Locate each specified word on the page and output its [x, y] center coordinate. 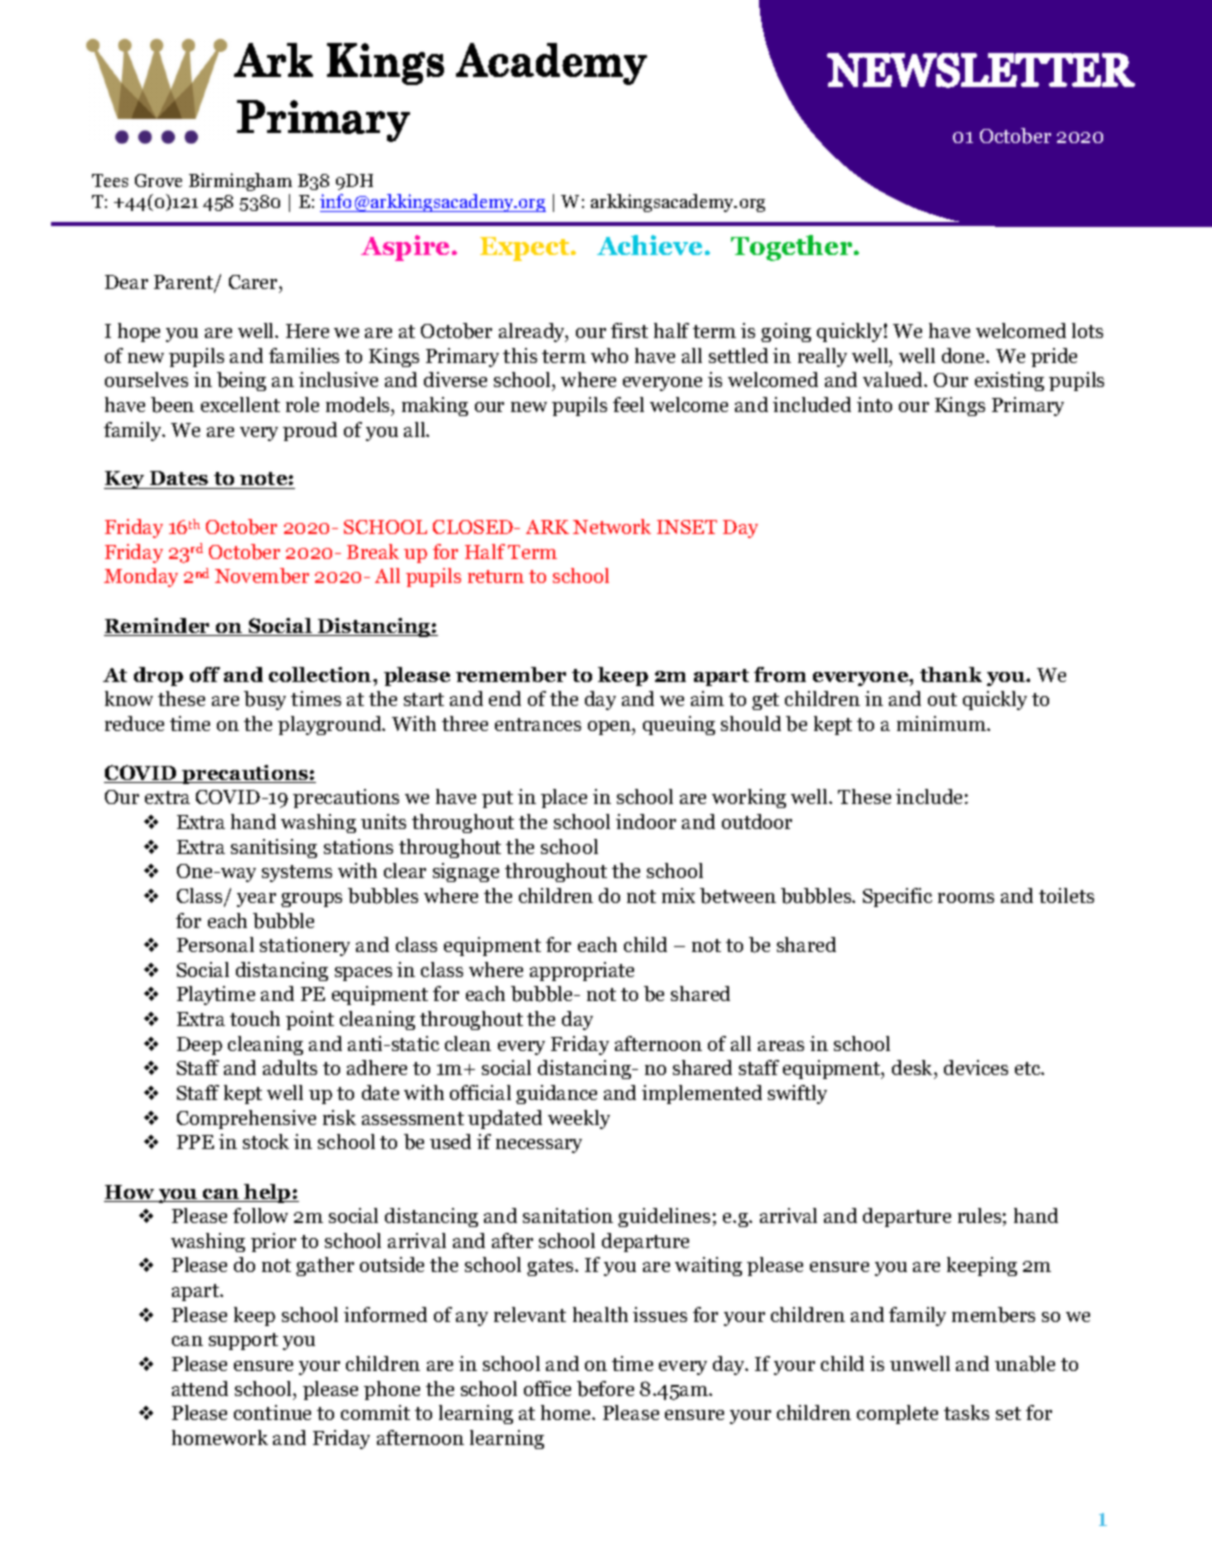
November [262, 576]
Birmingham [240, 182]
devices [976, 1067]
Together [793, 248]
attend [200, 1388]
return [496, 576]
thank [951, 674]
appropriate [582, 971]
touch [255, 1018]
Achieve [649, 245]
